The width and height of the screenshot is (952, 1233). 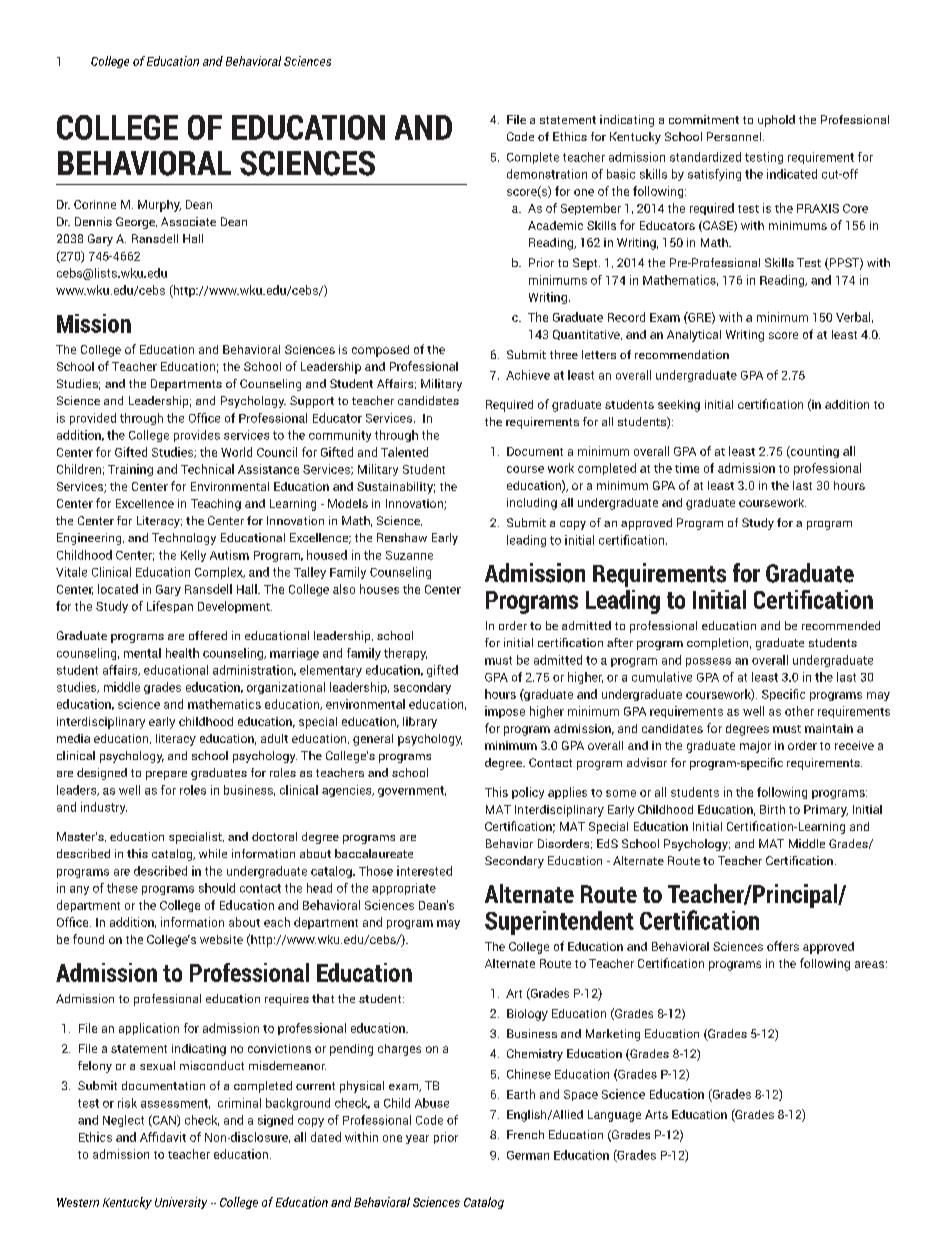 What do you see at coordinates (182, 653) in the screenshot?
I see `health` at bounding box center [182, 653].
